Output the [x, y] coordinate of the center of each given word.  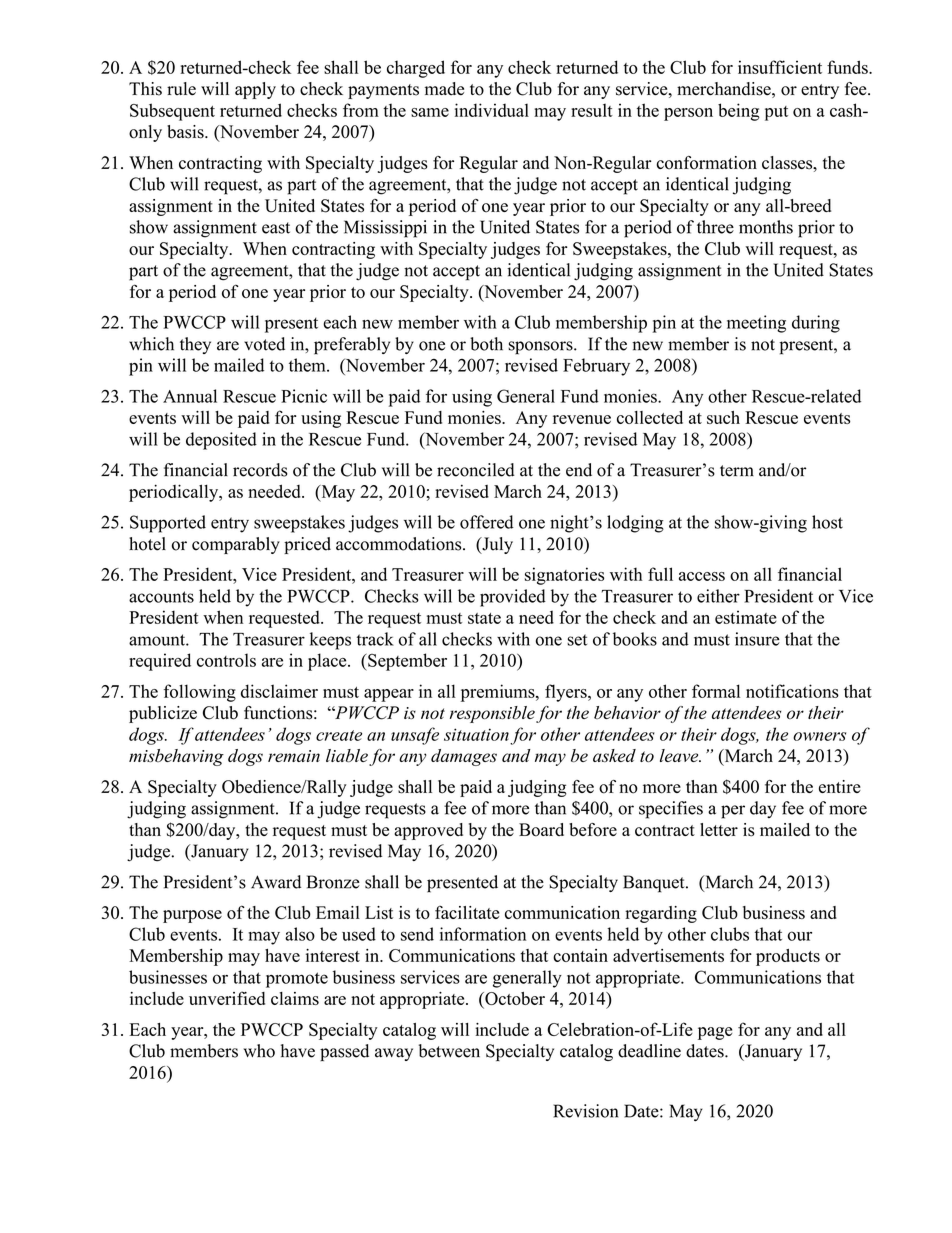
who [259, 1051]
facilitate [467, 912]
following [200, 693]
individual [492, 110]
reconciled [476, 470]
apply [255, 90]
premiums [499, 693]
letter [719, 829]
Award [276, 882]
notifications [792, 691]
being [739, 112]
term [737, 471]
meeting [756, 324]
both [486, 344]
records [260, 470]
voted [264, 344]
